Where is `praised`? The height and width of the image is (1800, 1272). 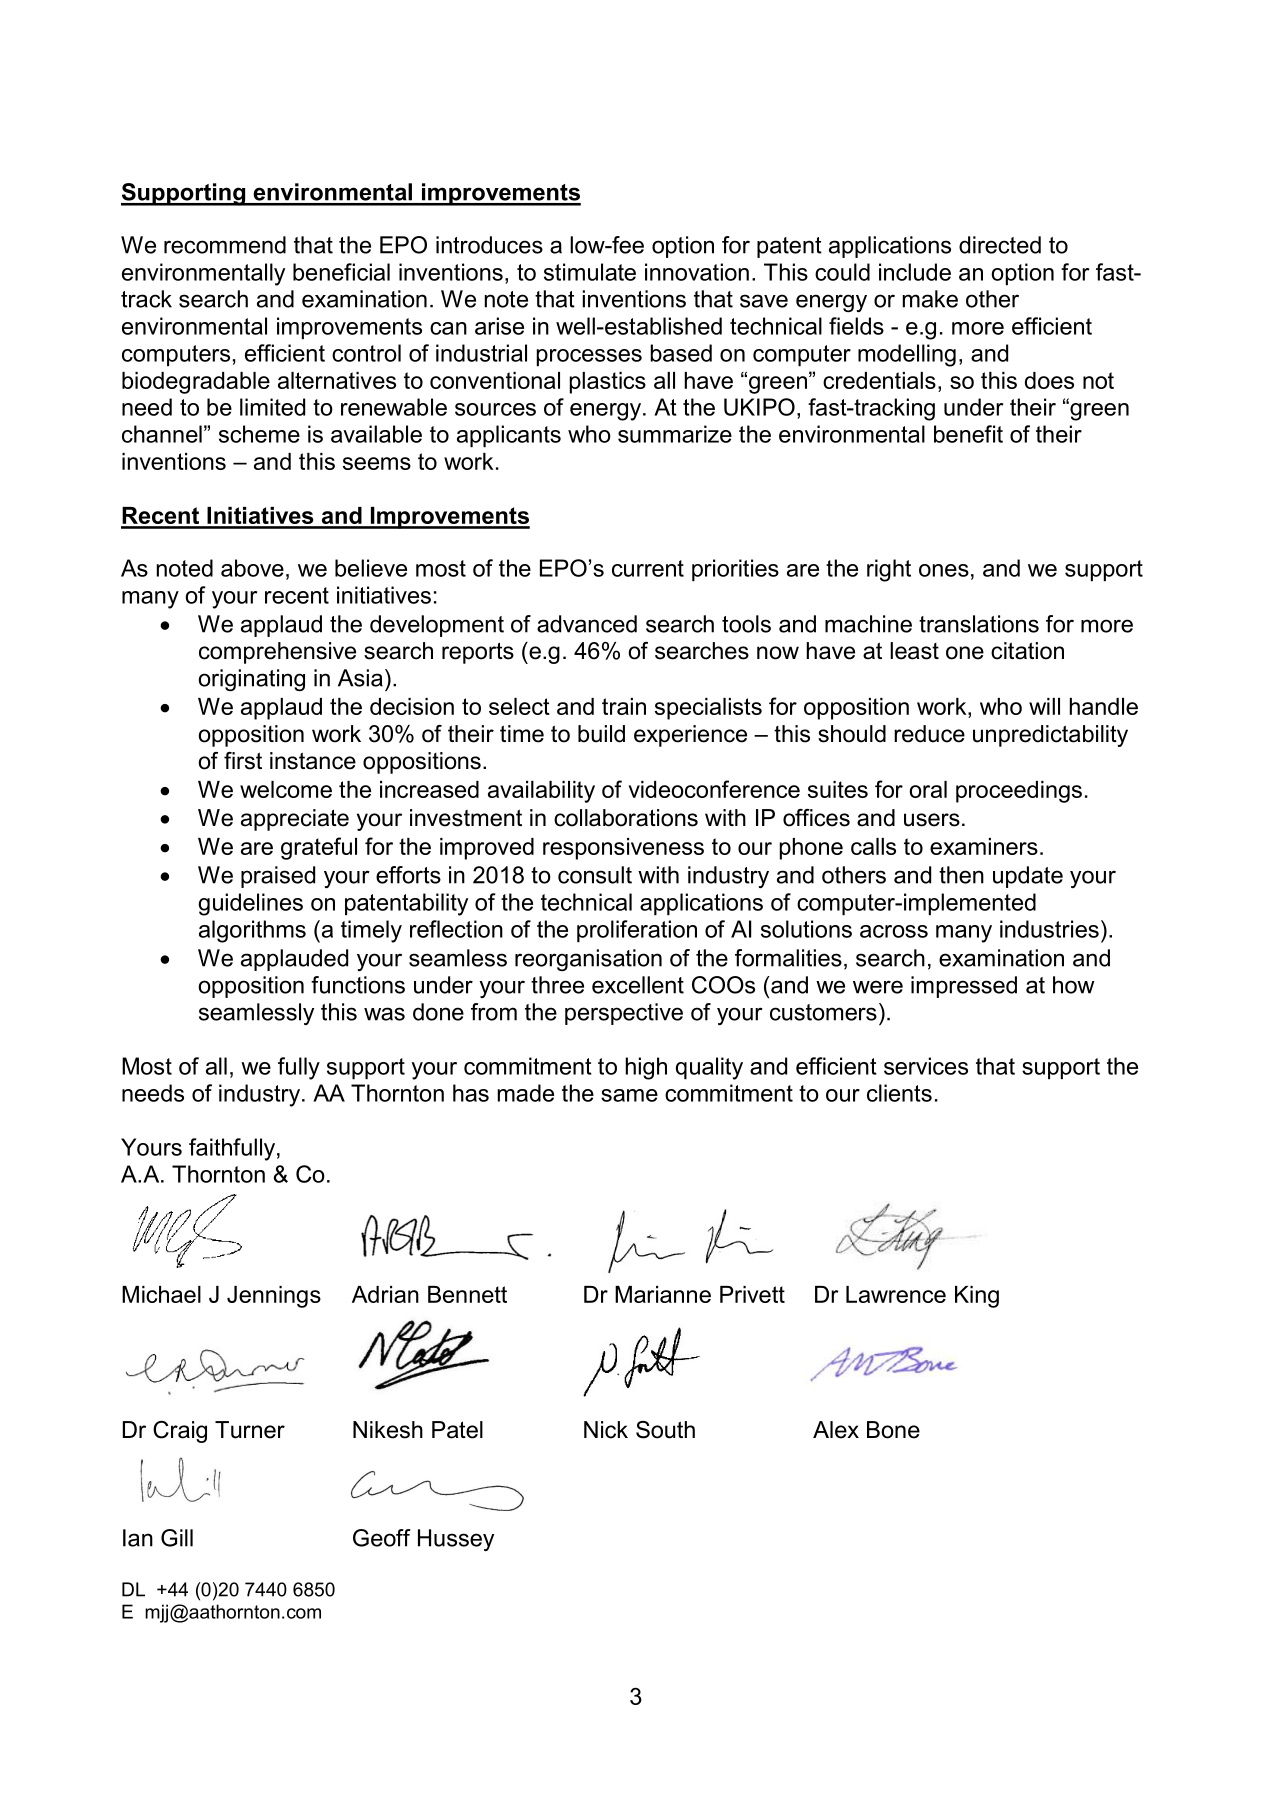 praised is located at coordinates (278, 877).
